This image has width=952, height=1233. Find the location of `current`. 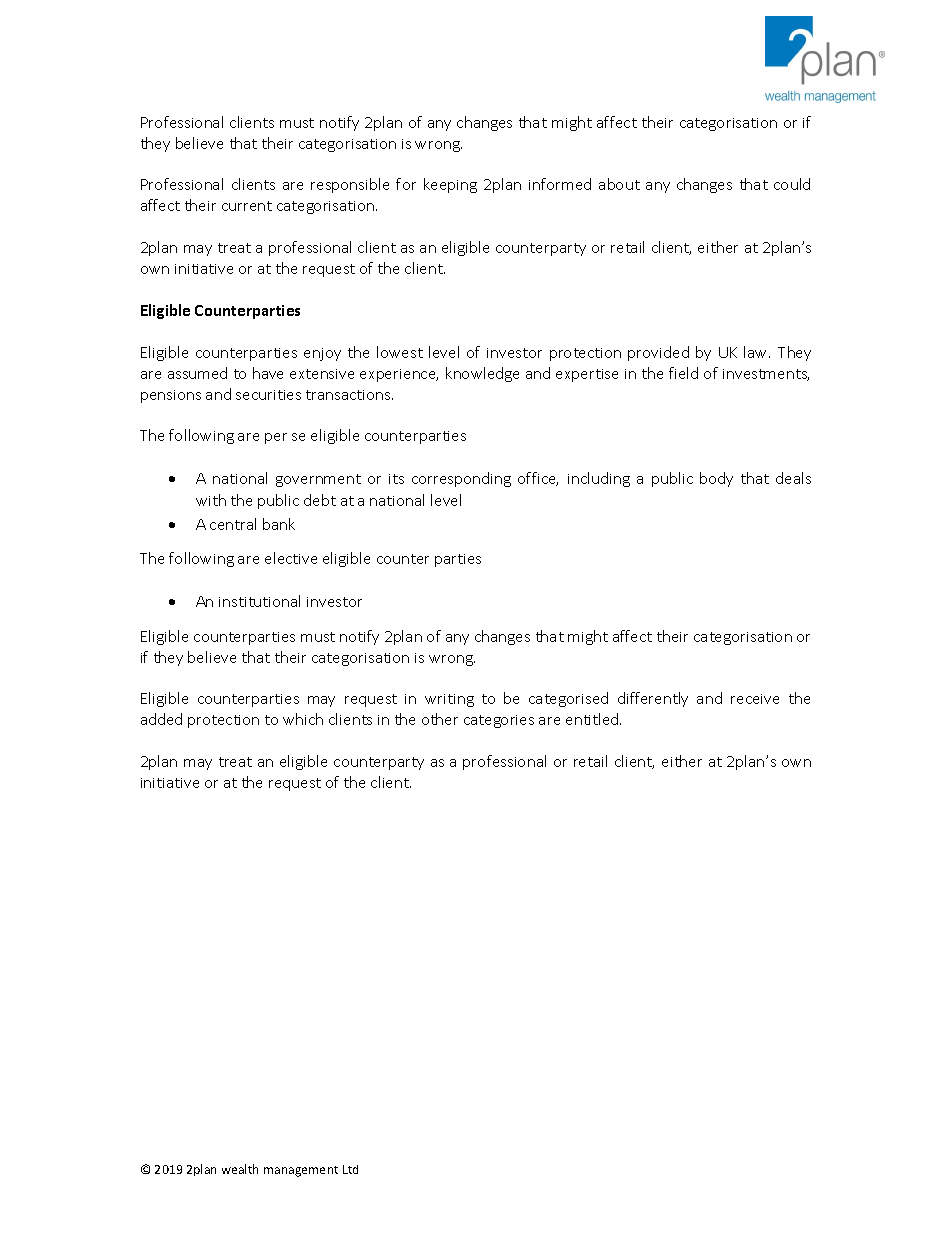

current is located at coordinates (247, 206).
